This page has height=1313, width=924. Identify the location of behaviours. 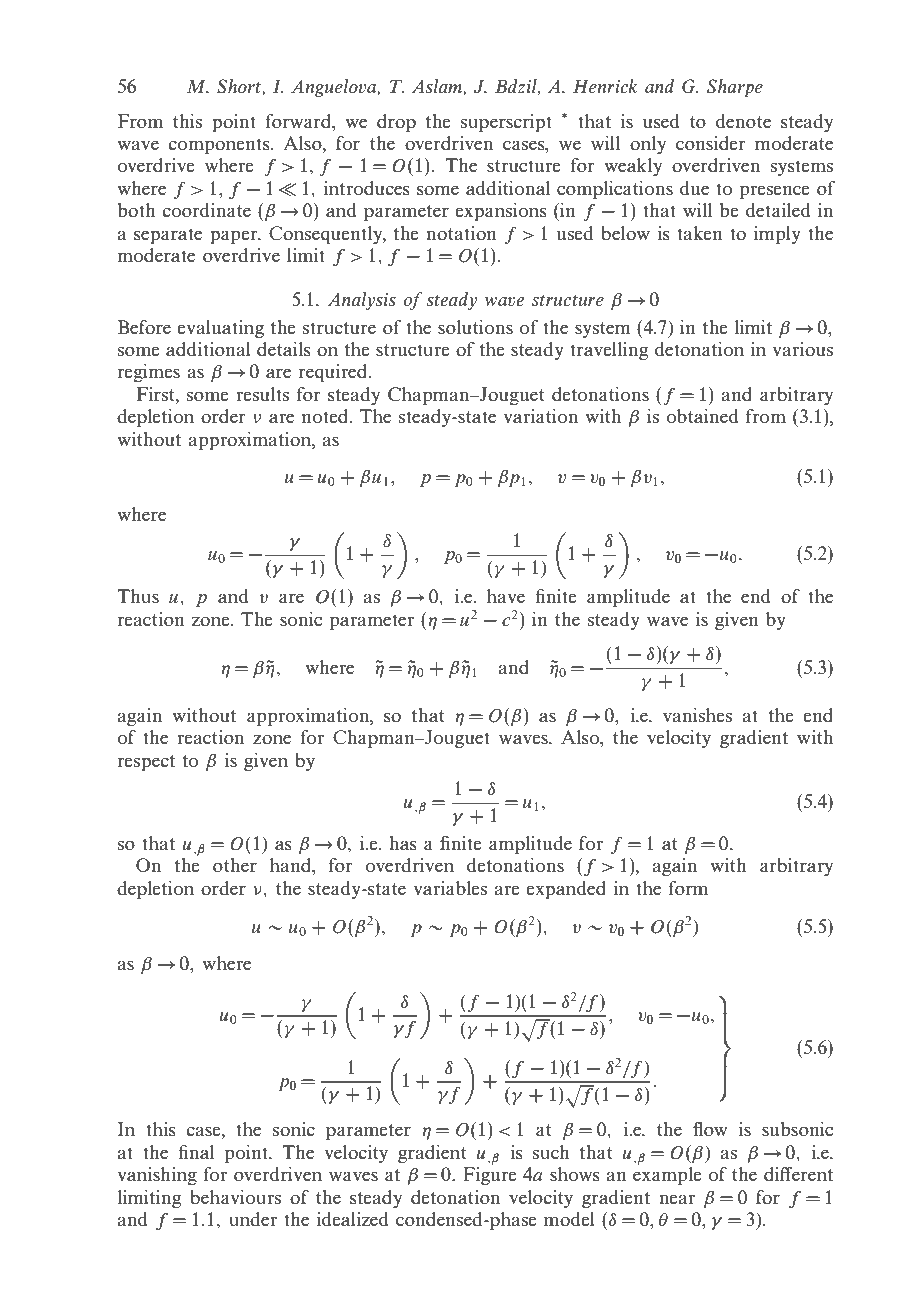
(235, 1197).
